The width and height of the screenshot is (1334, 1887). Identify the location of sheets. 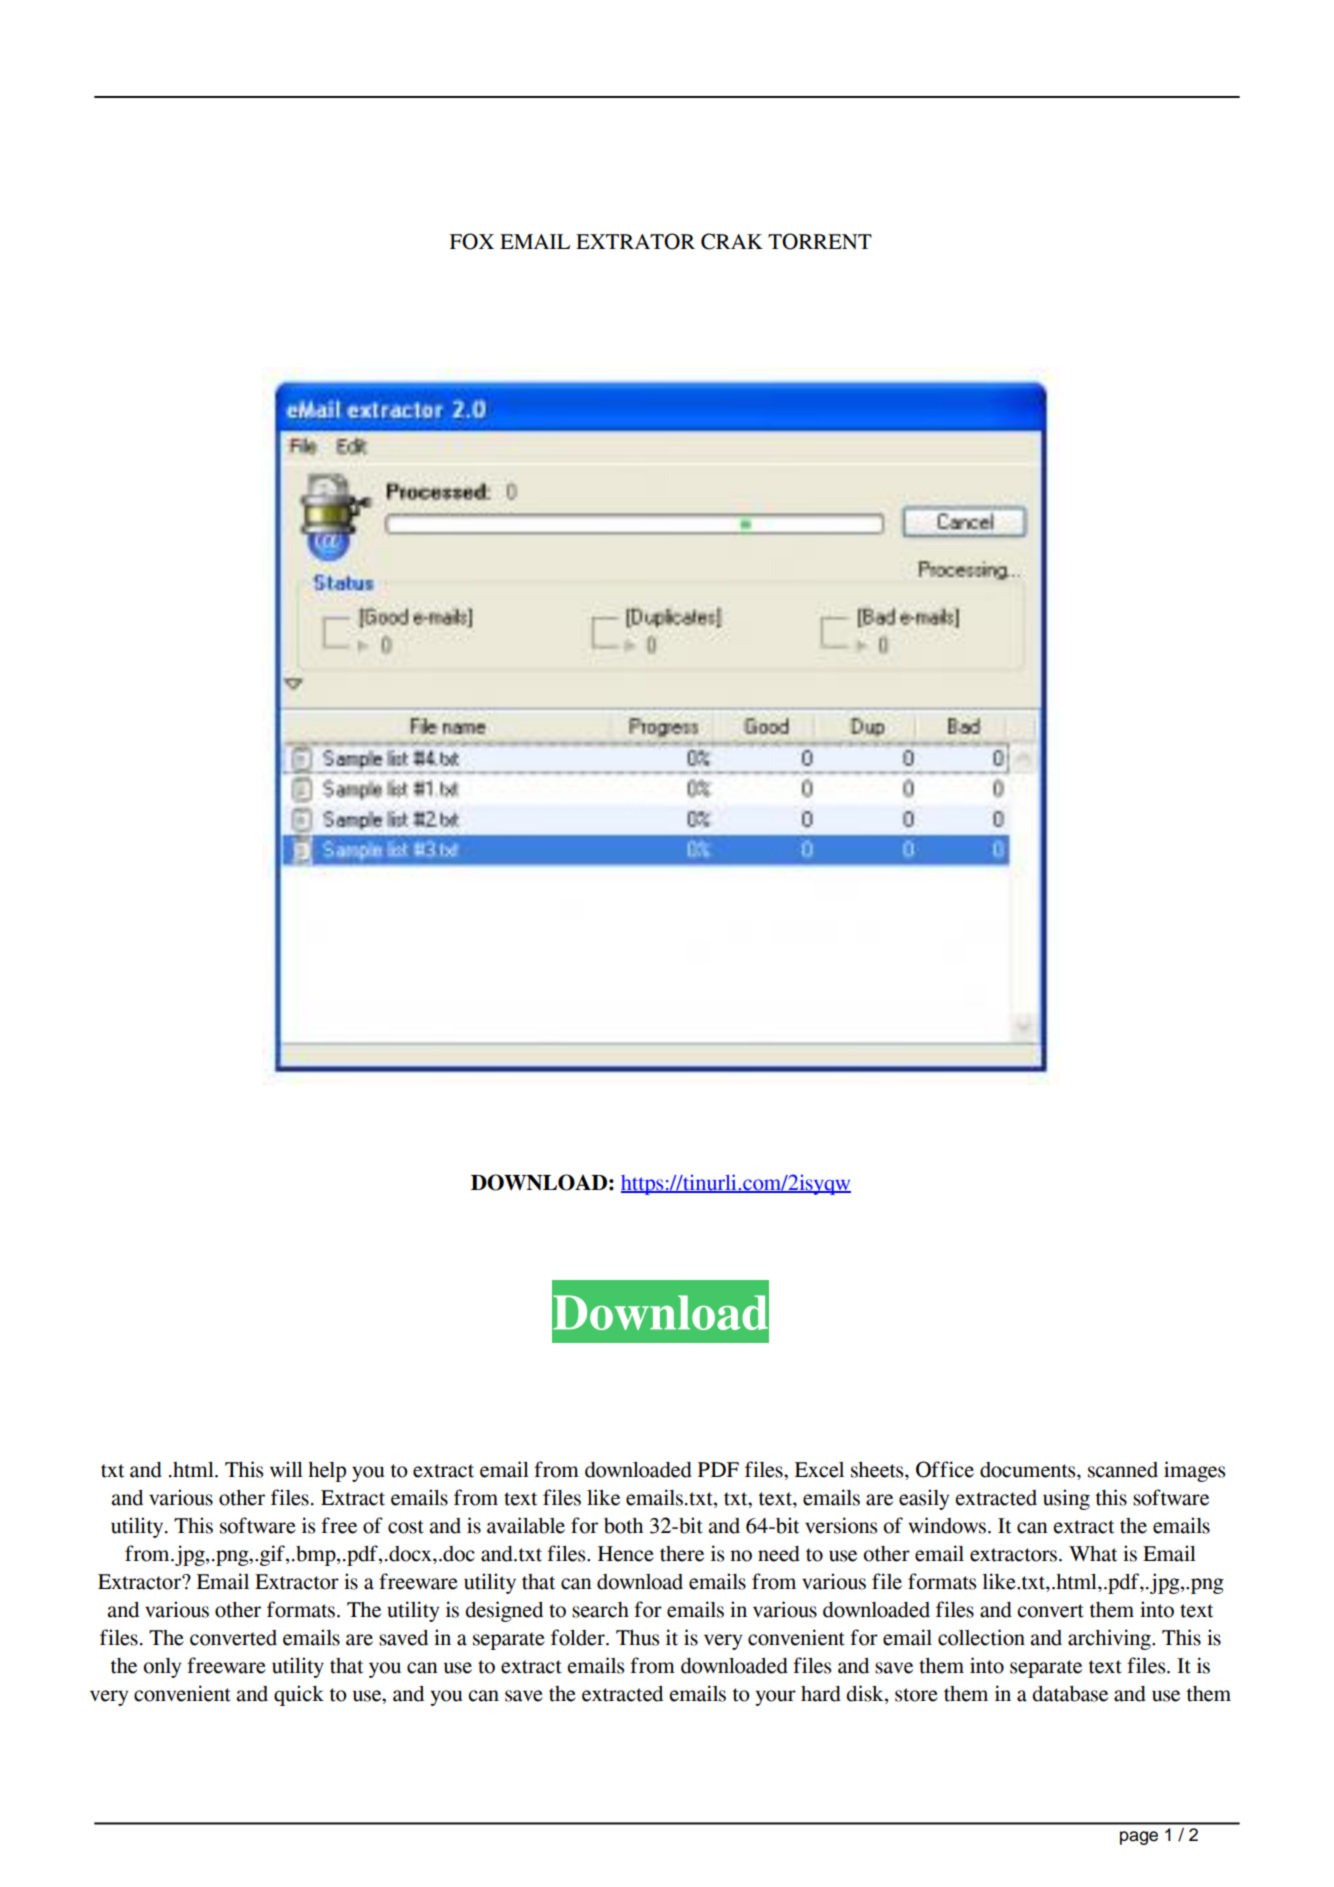
(878, 1470).
